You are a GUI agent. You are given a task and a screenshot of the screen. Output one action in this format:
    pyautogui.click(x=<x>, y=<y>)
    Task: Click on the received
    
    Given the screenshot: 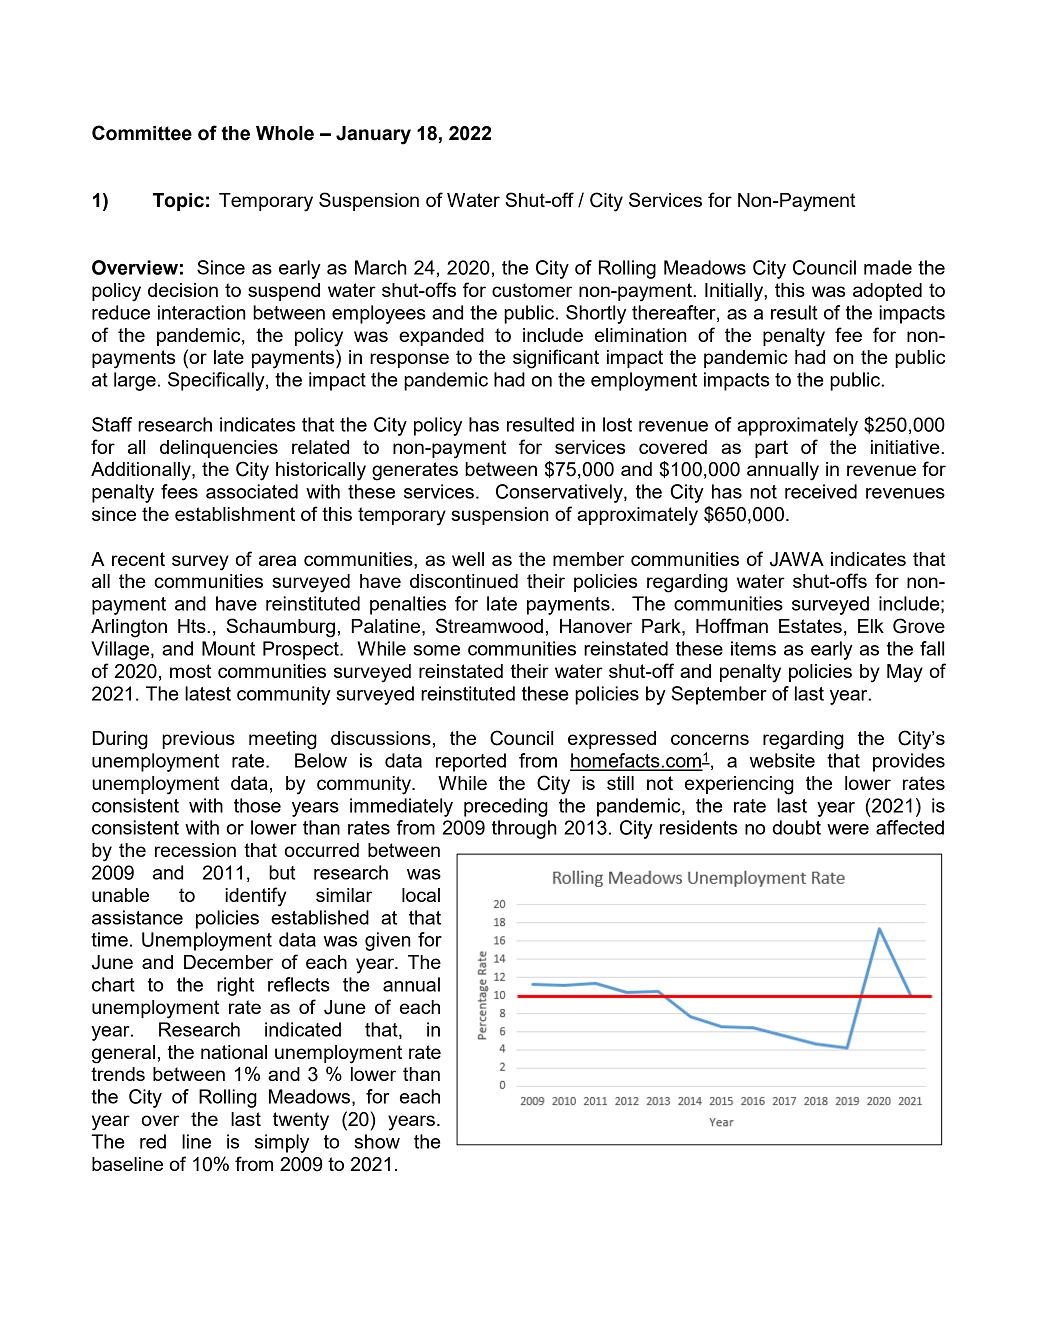 What is the action you would take?
    pyautogui.click(x=821, y=491)
